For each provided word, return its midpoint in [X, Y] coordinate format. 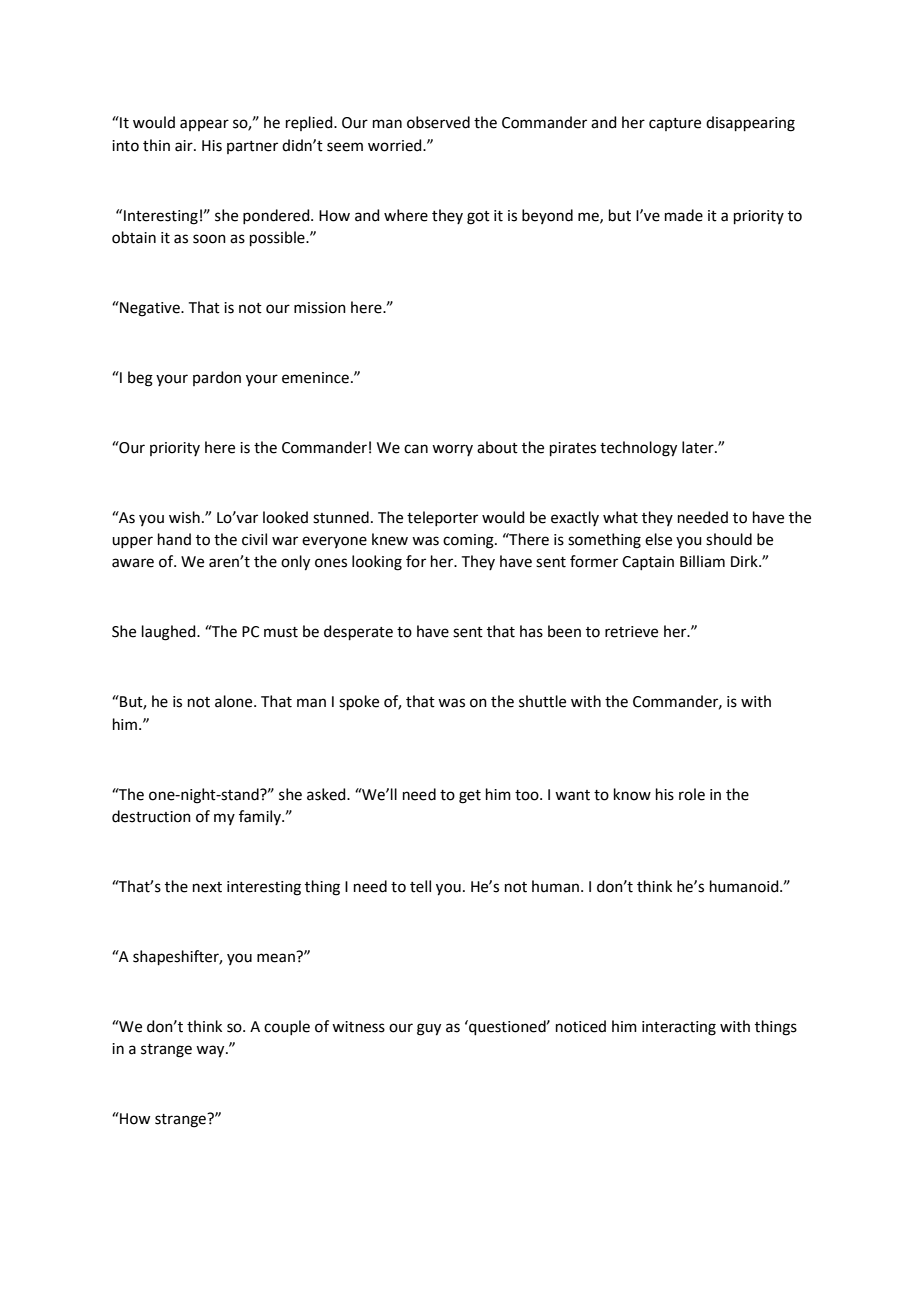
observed [438, 122]
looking [377, 563]
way [211, 1051]
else [658, 539]
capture [675, 124]
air [185, 146]
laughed [170, 633]
